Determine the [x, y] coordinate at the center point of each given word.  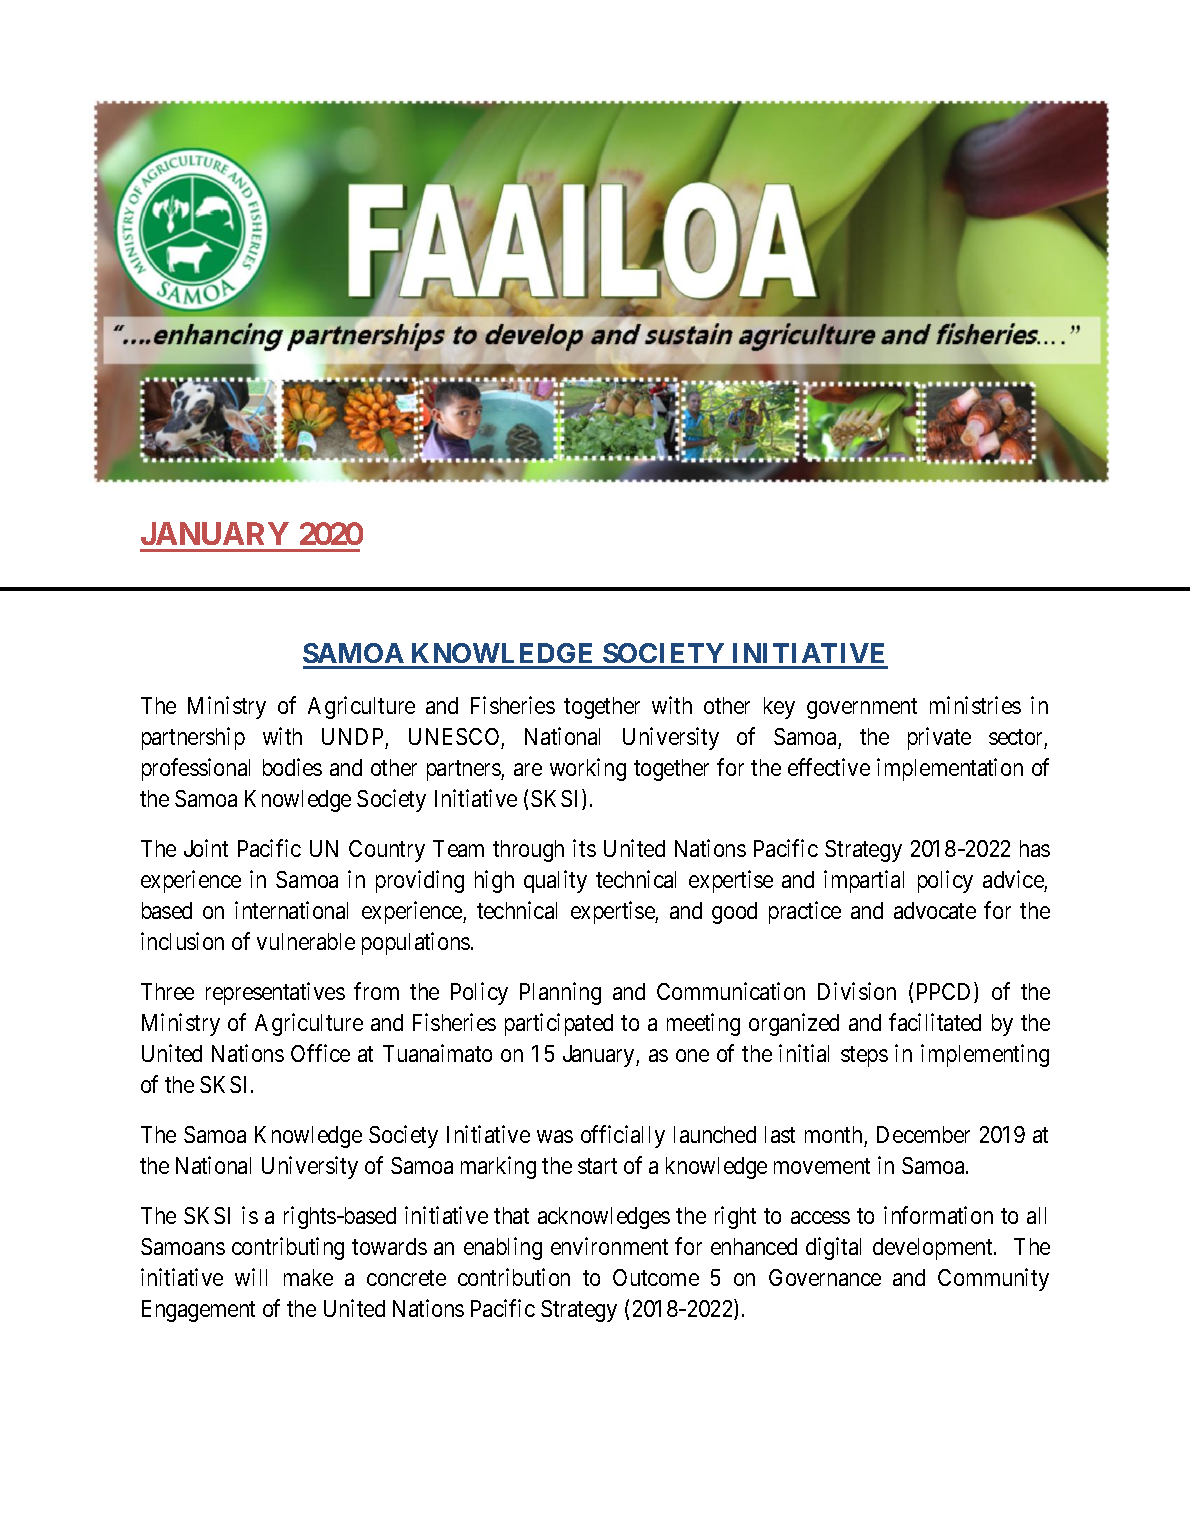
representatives [275, 993]
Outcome [656, 1277]
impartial [864, 881]
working [588, 769]
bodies [292, 767]
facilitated [935, 1022]
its [584, 848]
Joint [206, 848]
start [597, 1166]
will [251, 1277]
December [923, 1134]
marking [498, 1167]
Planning [560, 993]
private [939, 738]
